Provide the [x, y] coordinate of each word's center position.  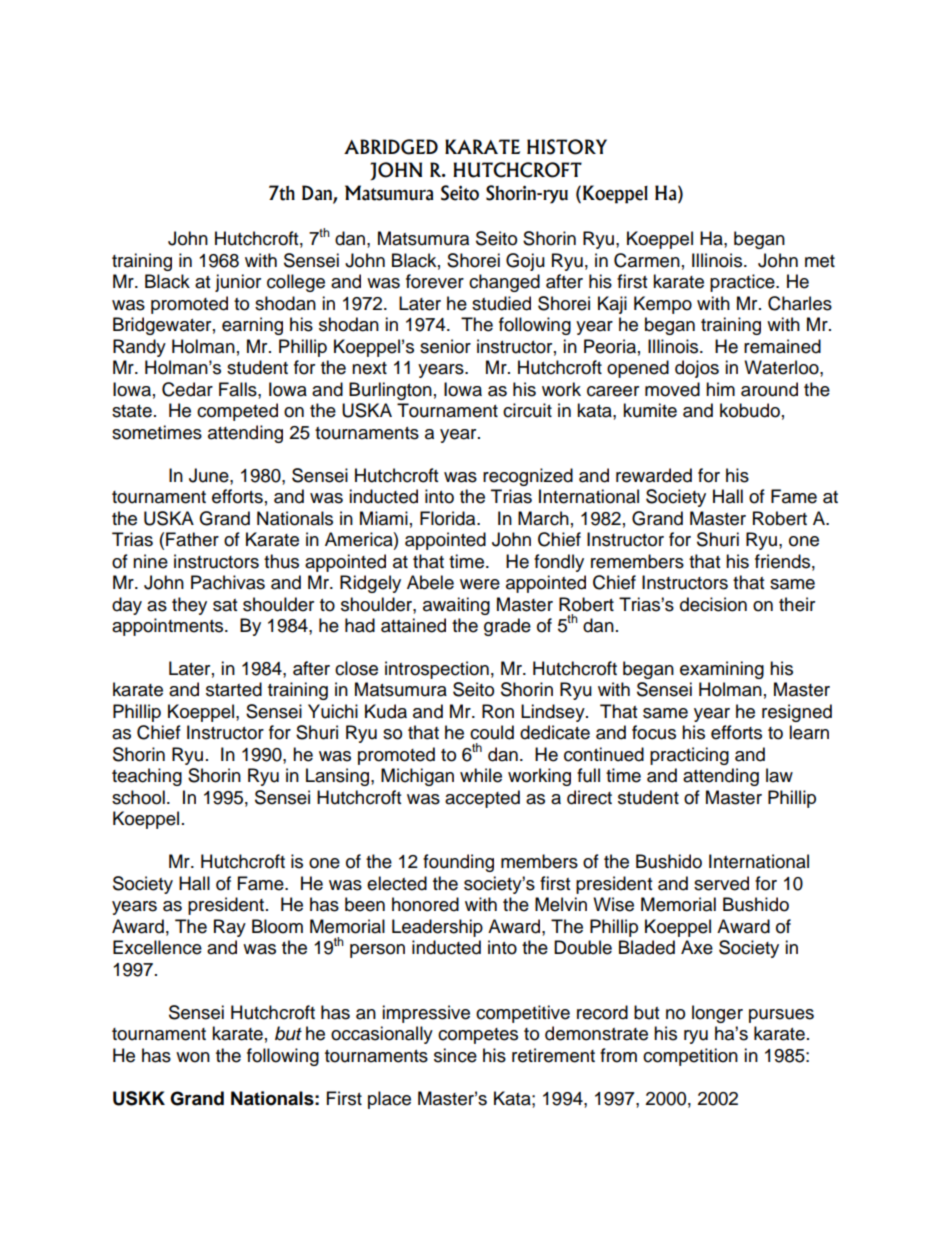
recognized [528, 477]
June [210, 475]
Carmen [647, 260]
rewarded [654, 475]
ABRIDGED [391, 147]
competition [690, 1057]
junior [238, 283]
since [455, 1055]
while [481, 775]
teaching [147, 777]
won [193, 1057]
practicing [689, 756]
